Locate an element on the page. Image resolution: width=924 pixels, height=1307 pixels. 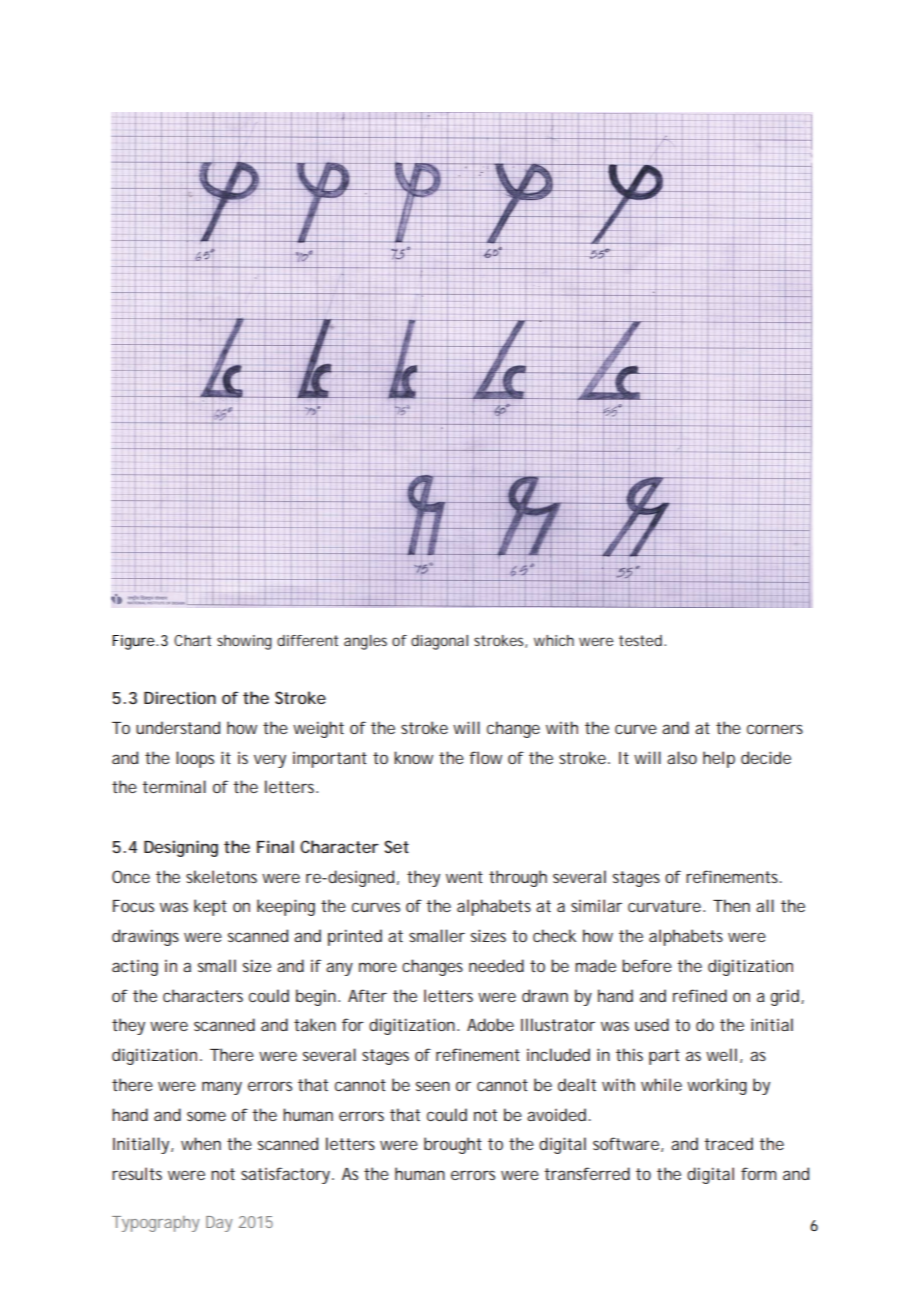
Chart is located at coordinates (192, 640).
